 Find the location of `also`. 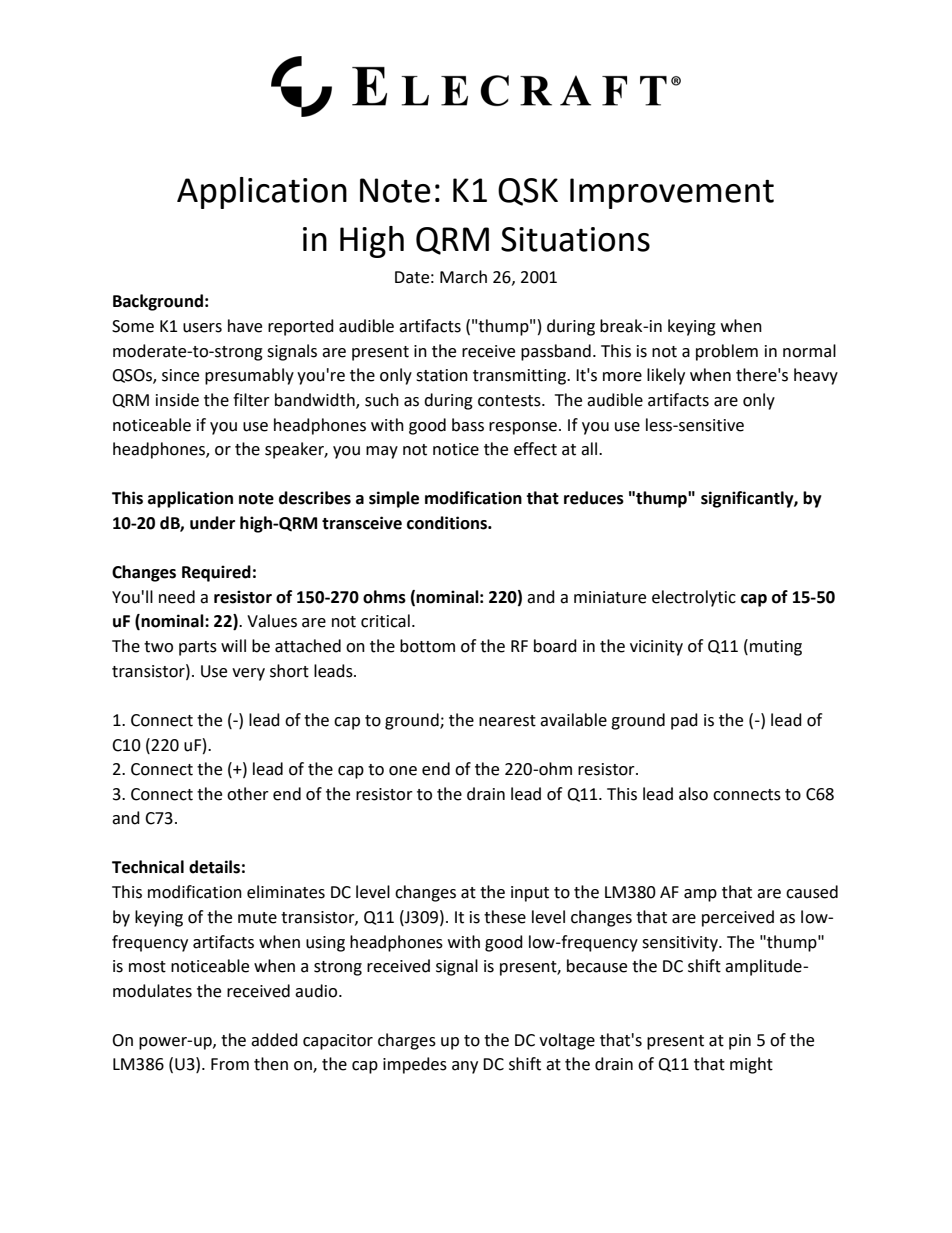

also is located at coordinates (693, 794).
